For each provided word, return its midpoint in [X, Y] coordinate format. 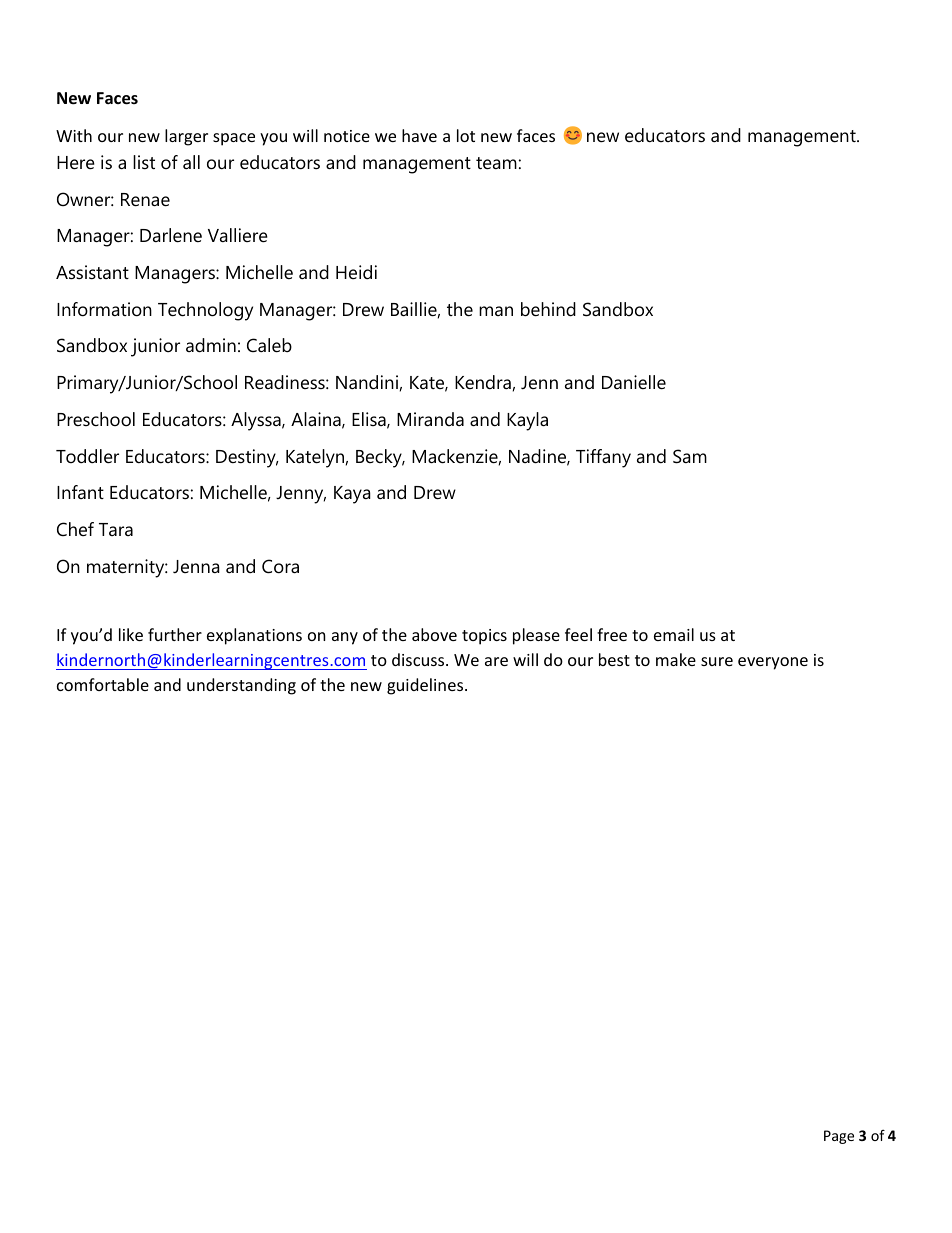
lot [466, 135]
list [144, 162]
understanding [241, 686]
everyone [773, 663]
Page [839, 1137]
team [496, 163]
